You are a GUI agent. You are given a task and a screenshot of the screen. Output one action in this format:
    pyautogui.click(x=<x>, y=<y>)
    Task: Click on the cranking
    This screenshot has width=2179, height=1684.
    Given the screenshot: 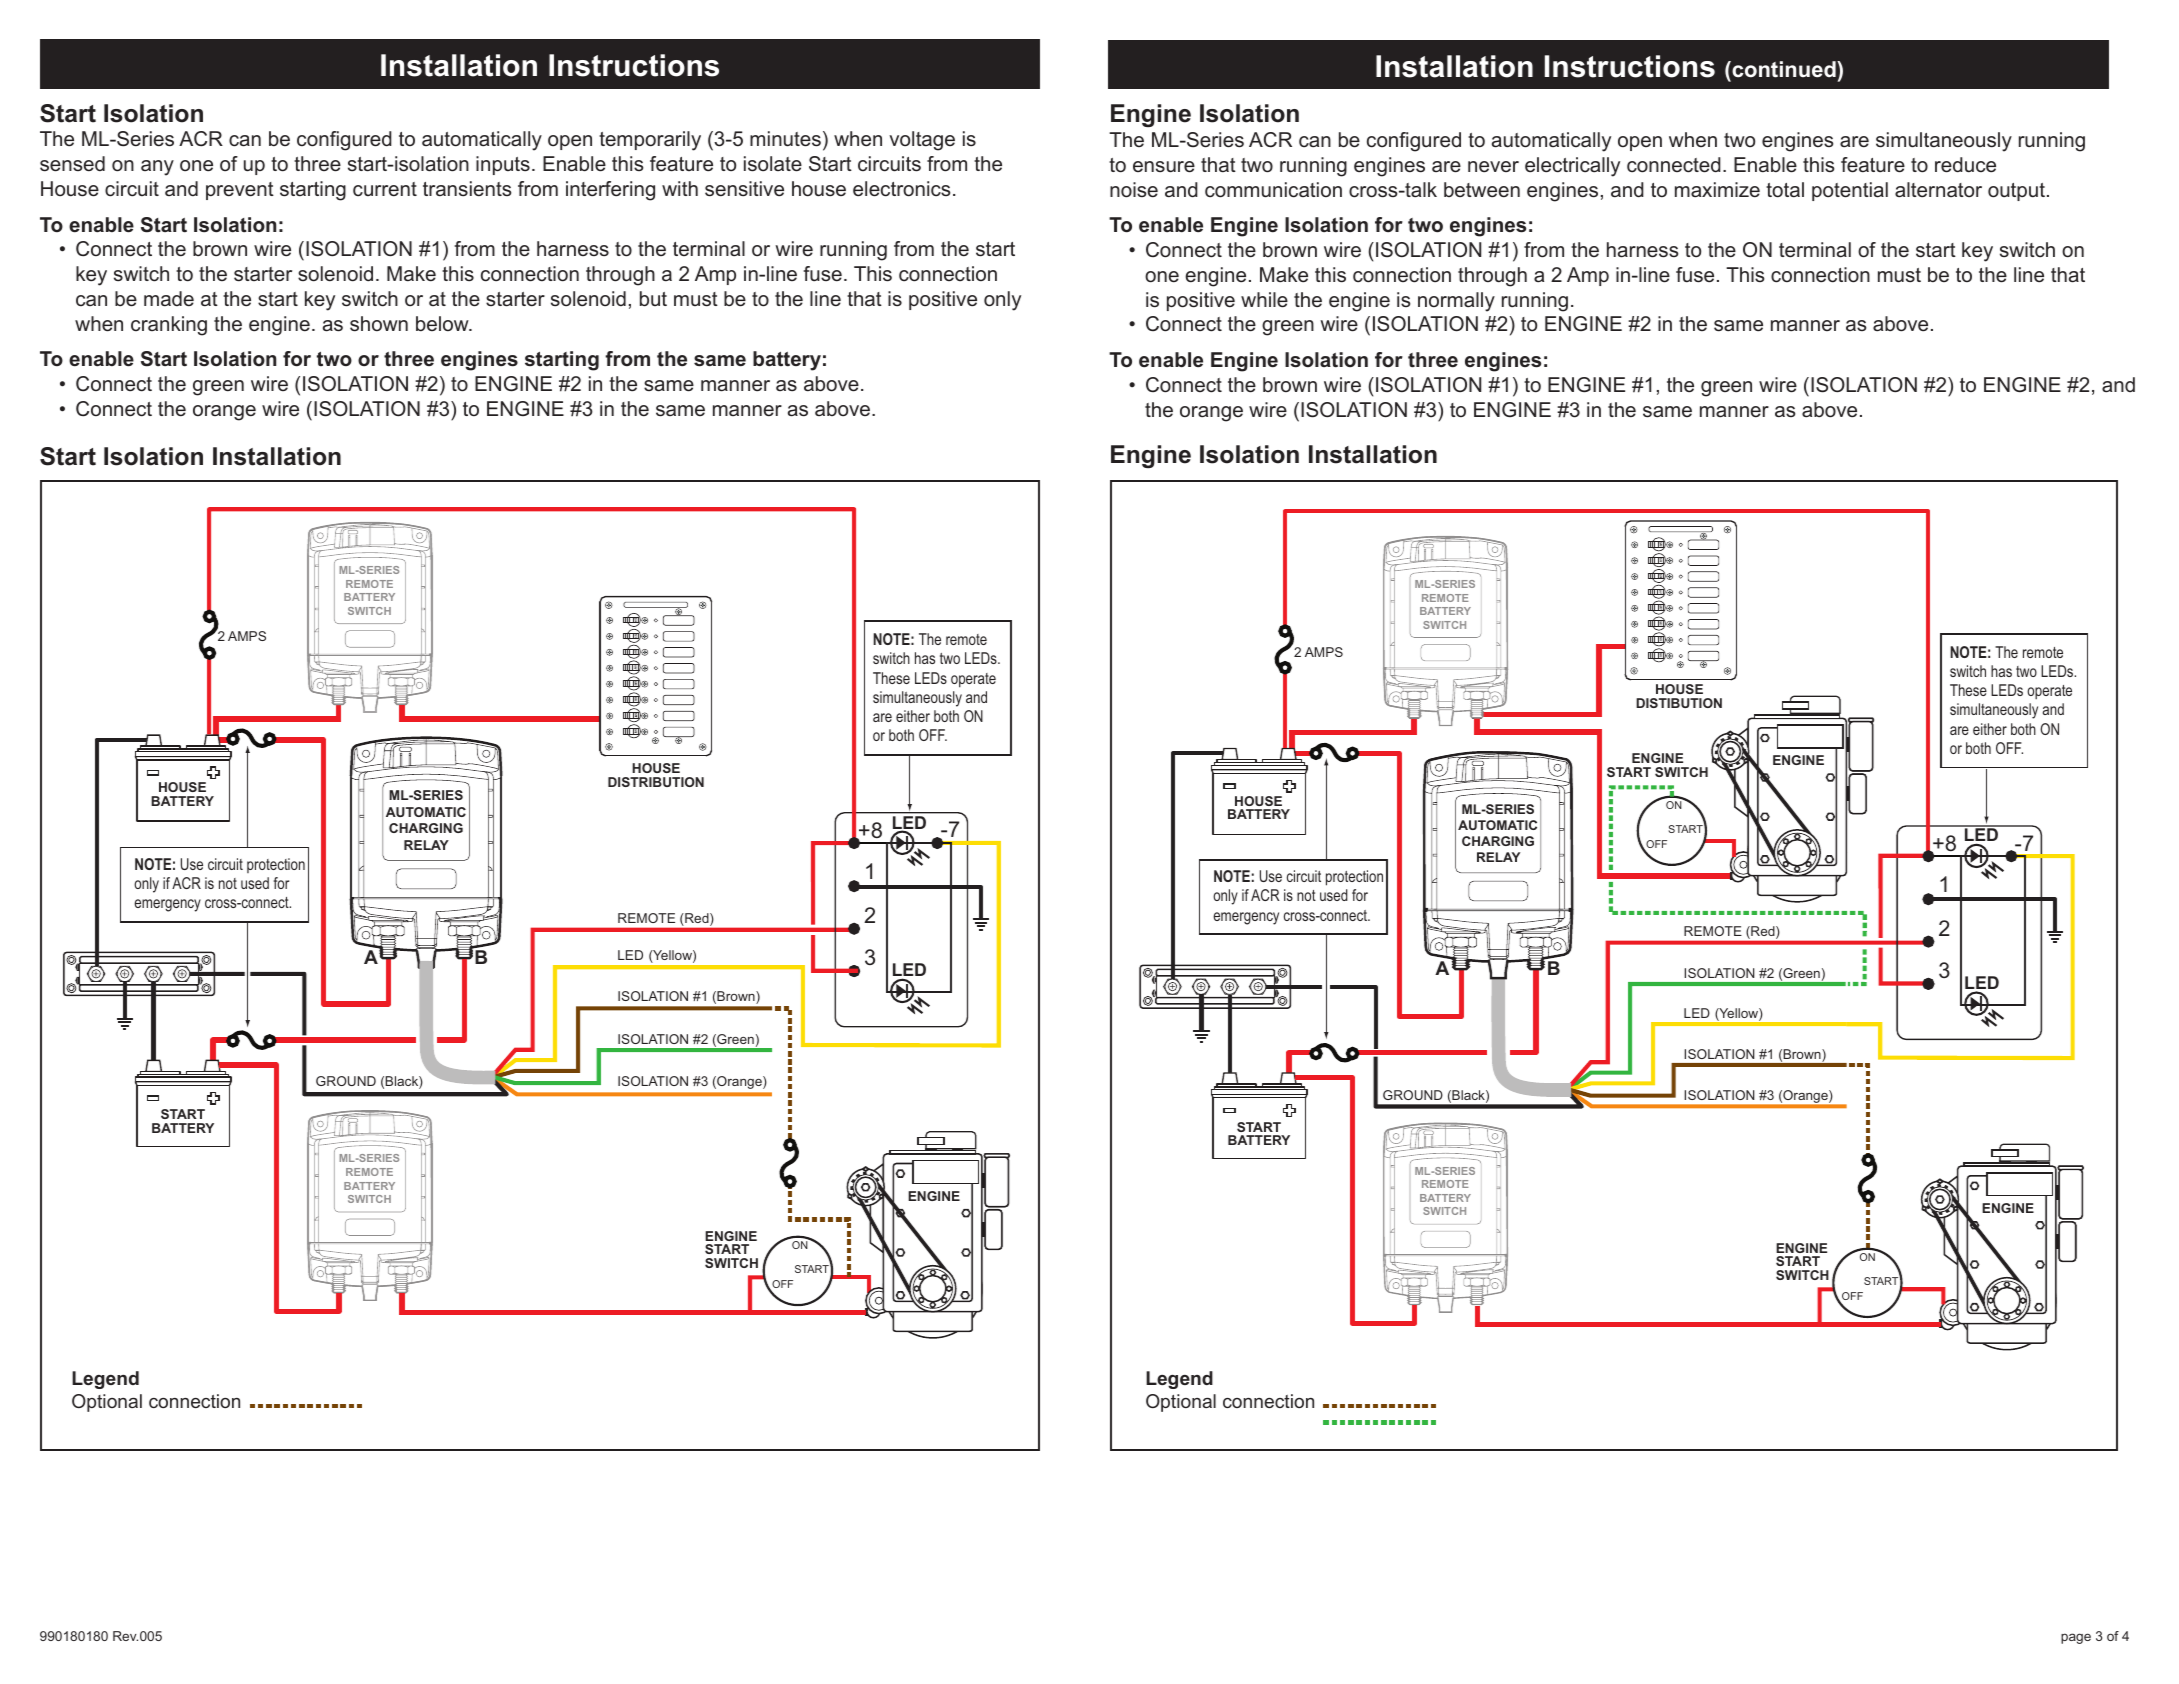 What is the action you would take?
    pyautogui.click(x=169, y=326)
